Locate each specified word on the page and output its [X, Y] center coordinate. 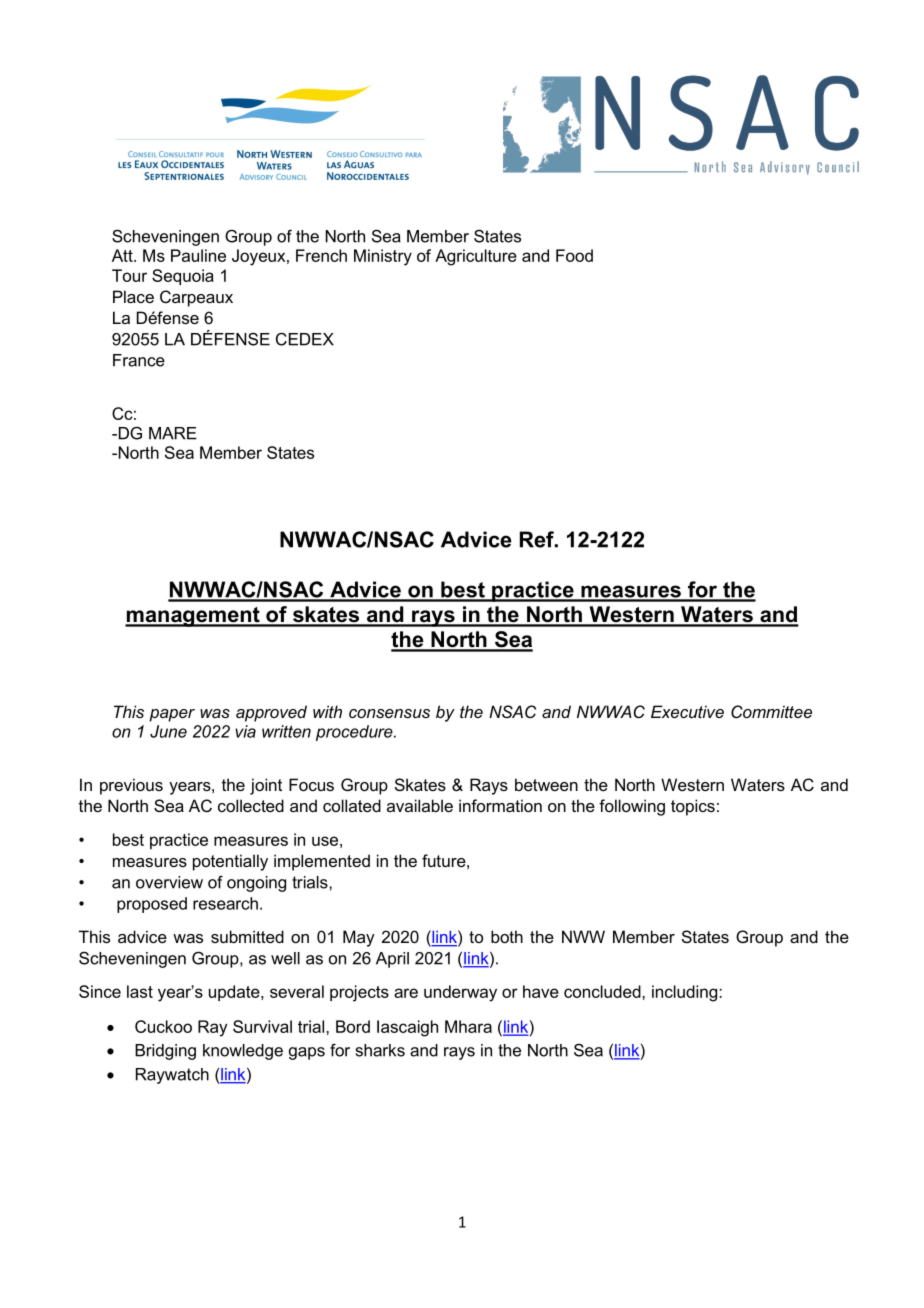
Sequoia [183, 277]
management [193, 617]
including [686, 993]
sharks [380, 1050]
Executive [687, 711]
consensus [389, 713]
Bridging [165, 1052]
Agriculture [476, 257]
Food [574, 255]
